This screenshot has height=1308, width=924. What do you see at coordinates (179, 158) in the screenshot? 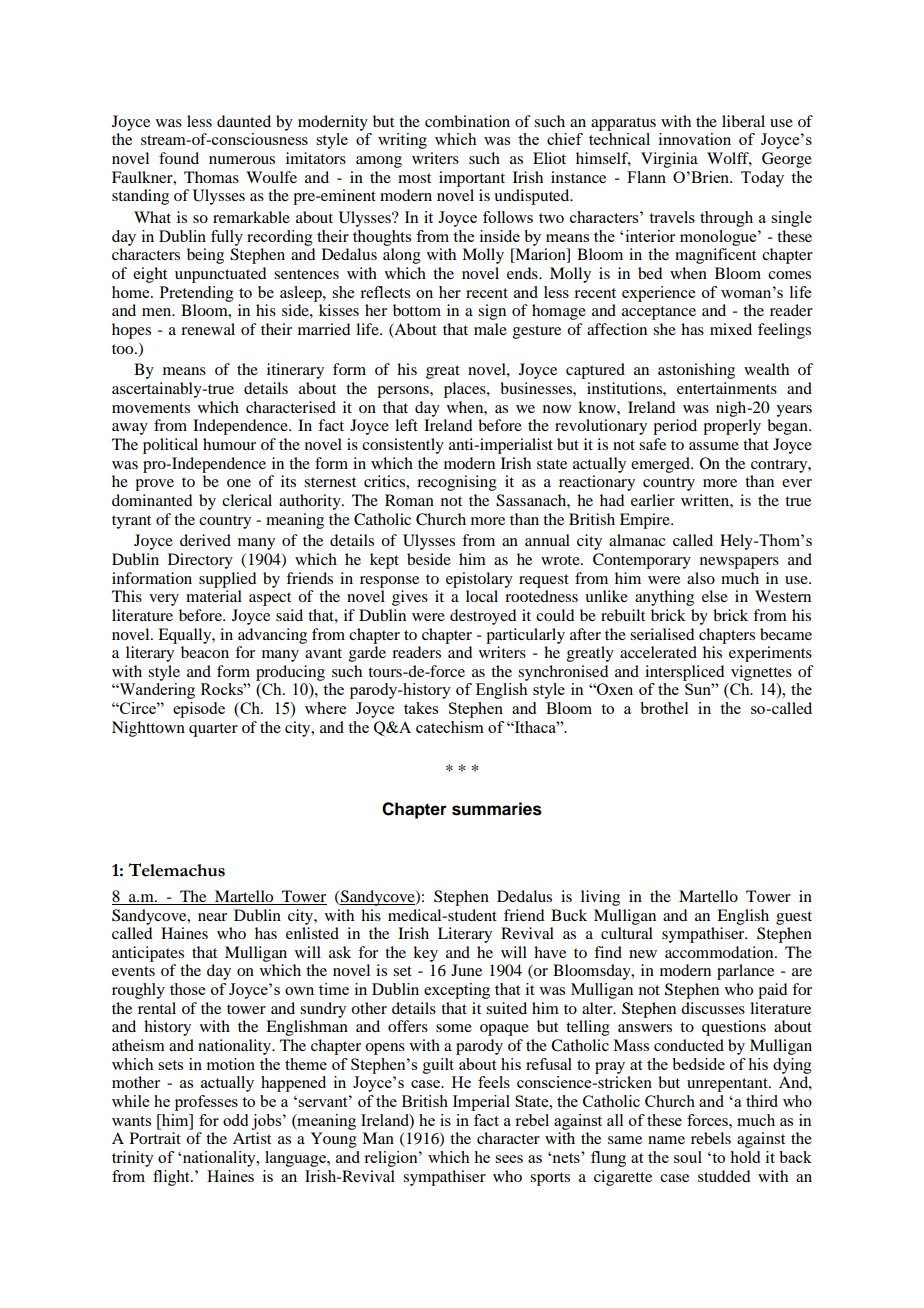
I see `found` at bounding box center [179, 158].
